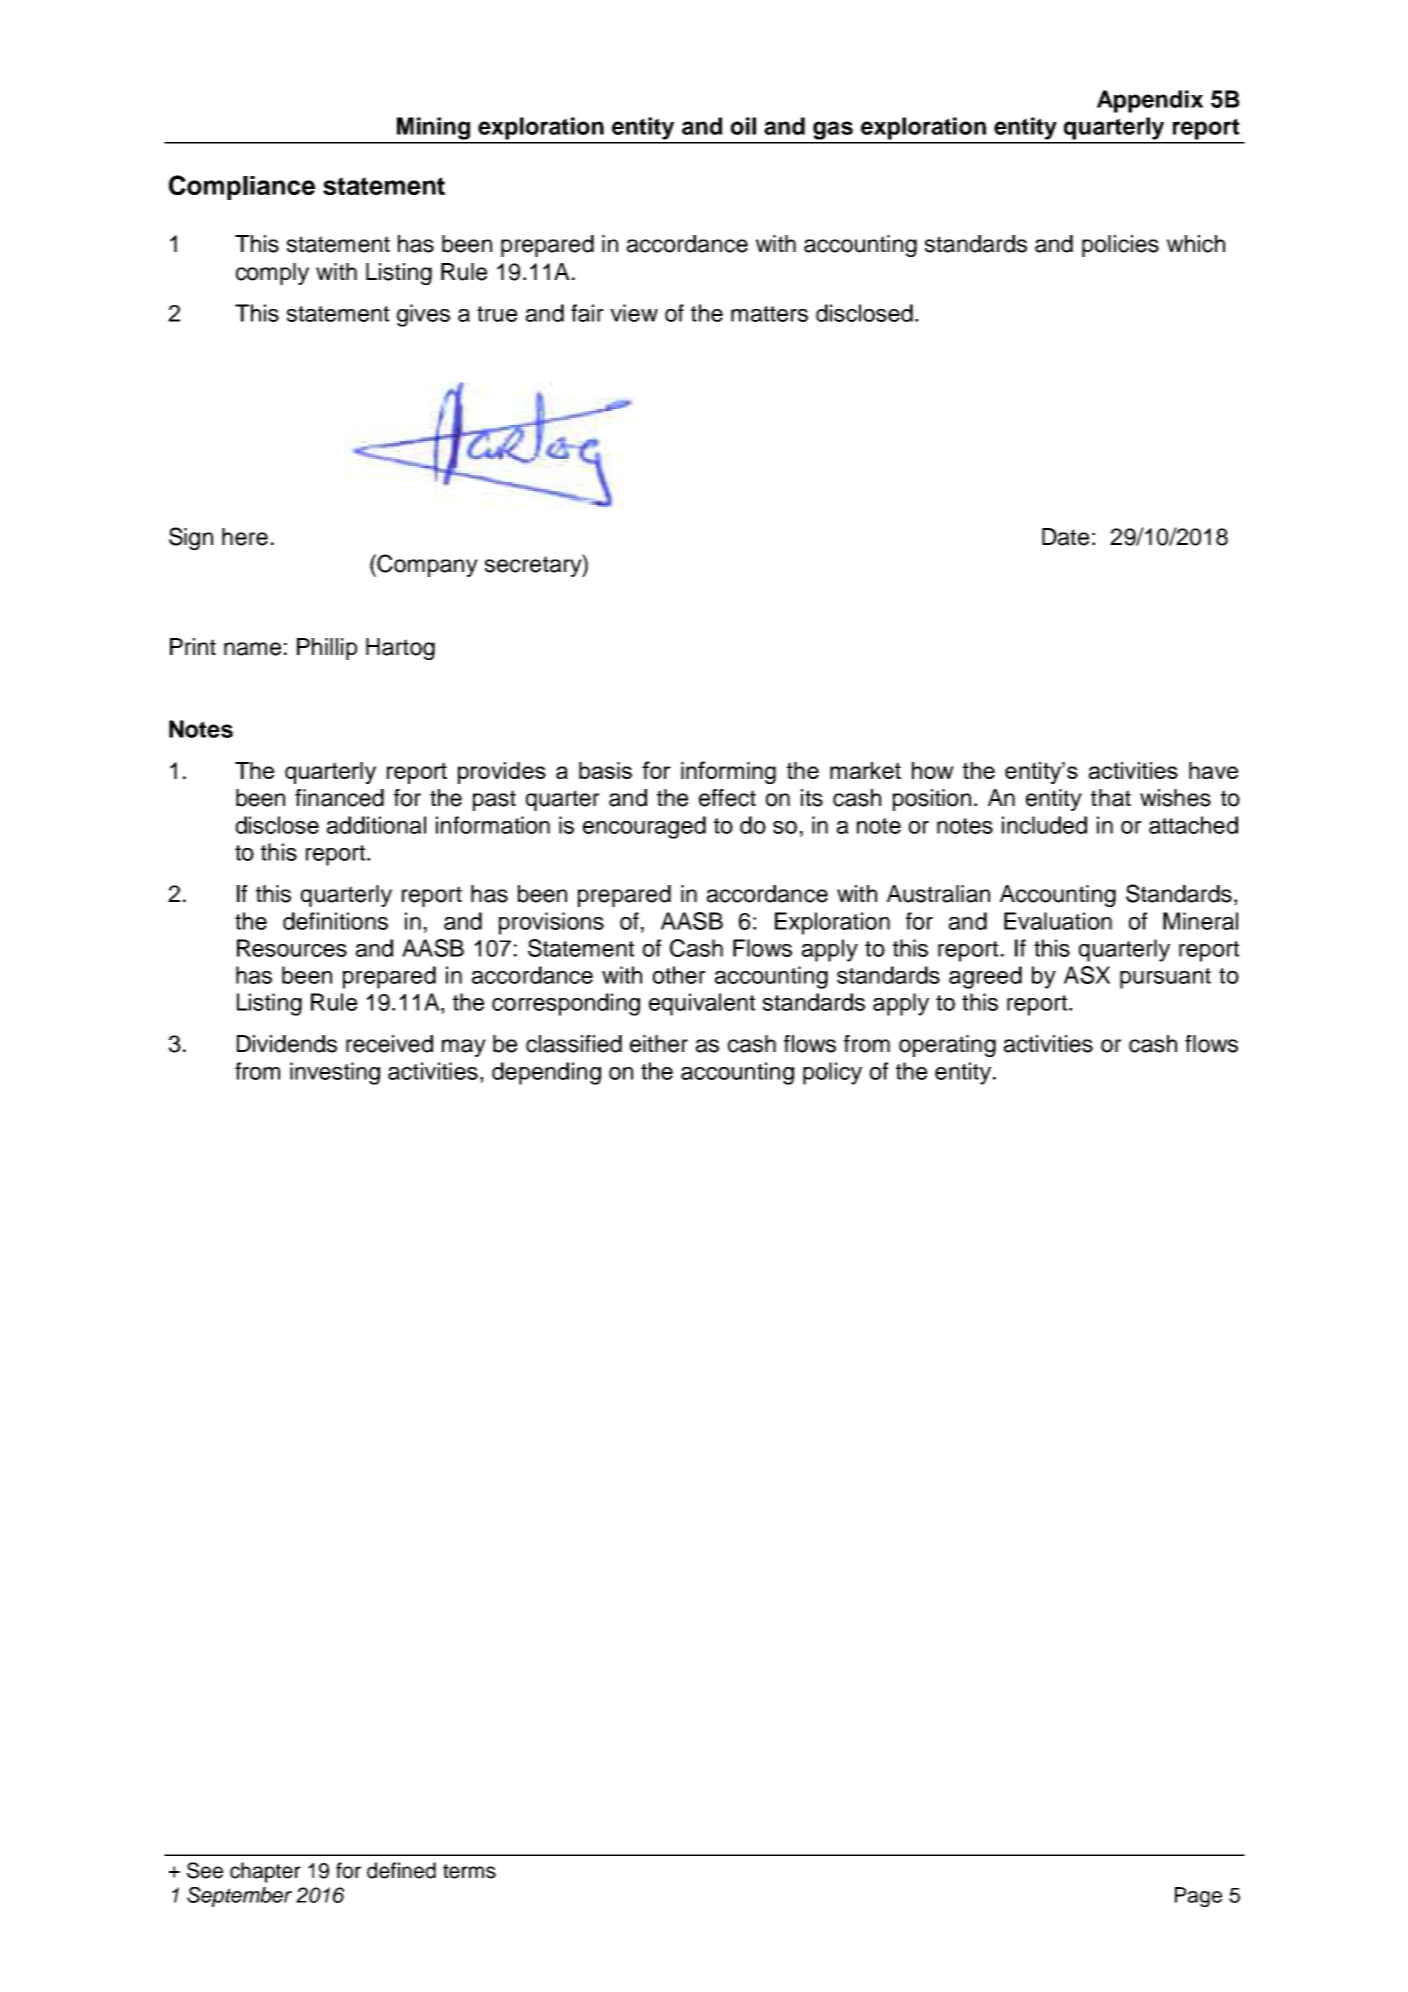 The height and width of the document is (1992, 1408). What do you see at coordinates (743, 126) in the document?
I see `oil` at bounding box center [743, 126].
